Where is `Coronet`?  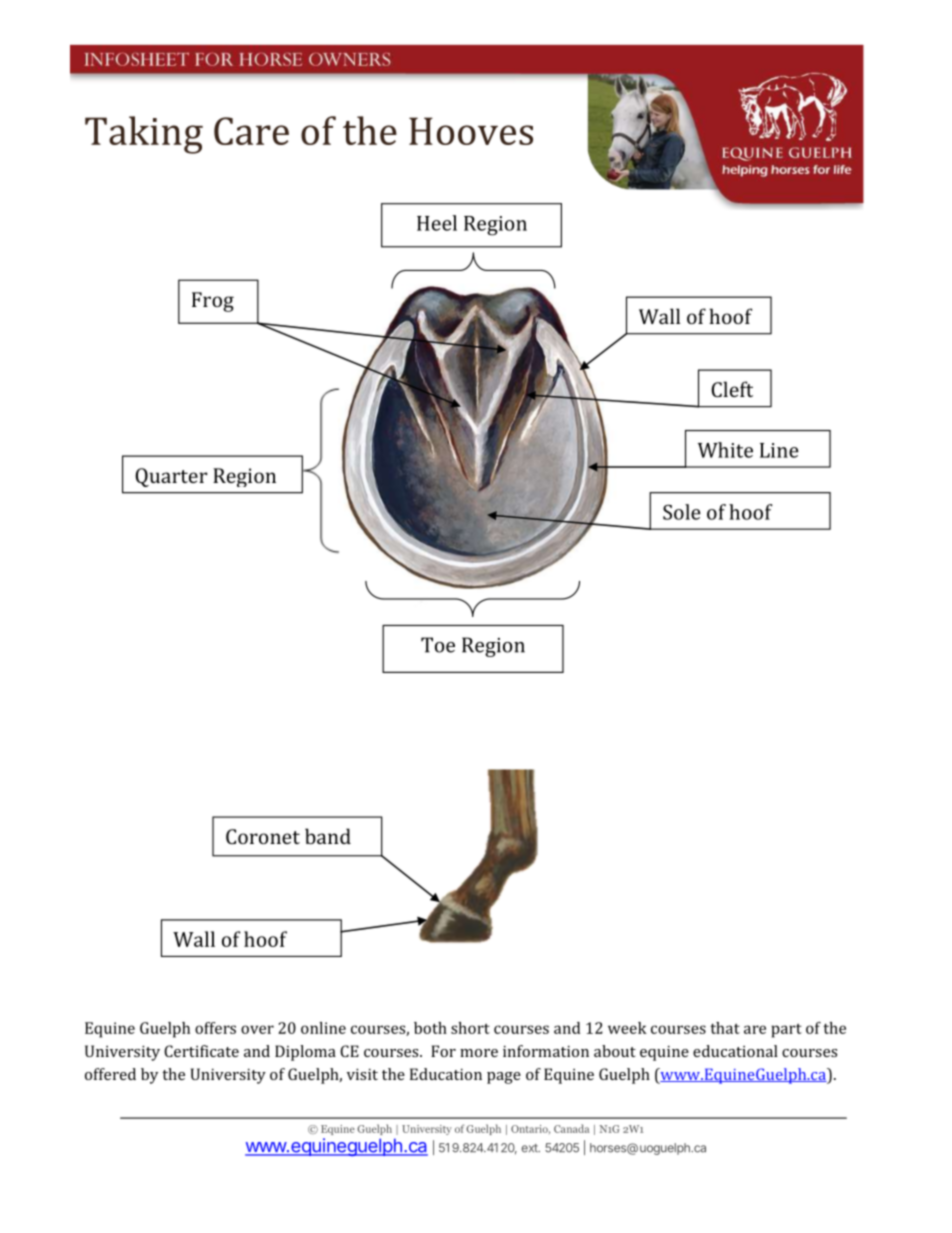
Coronet is located at coordinates (263, 836).
